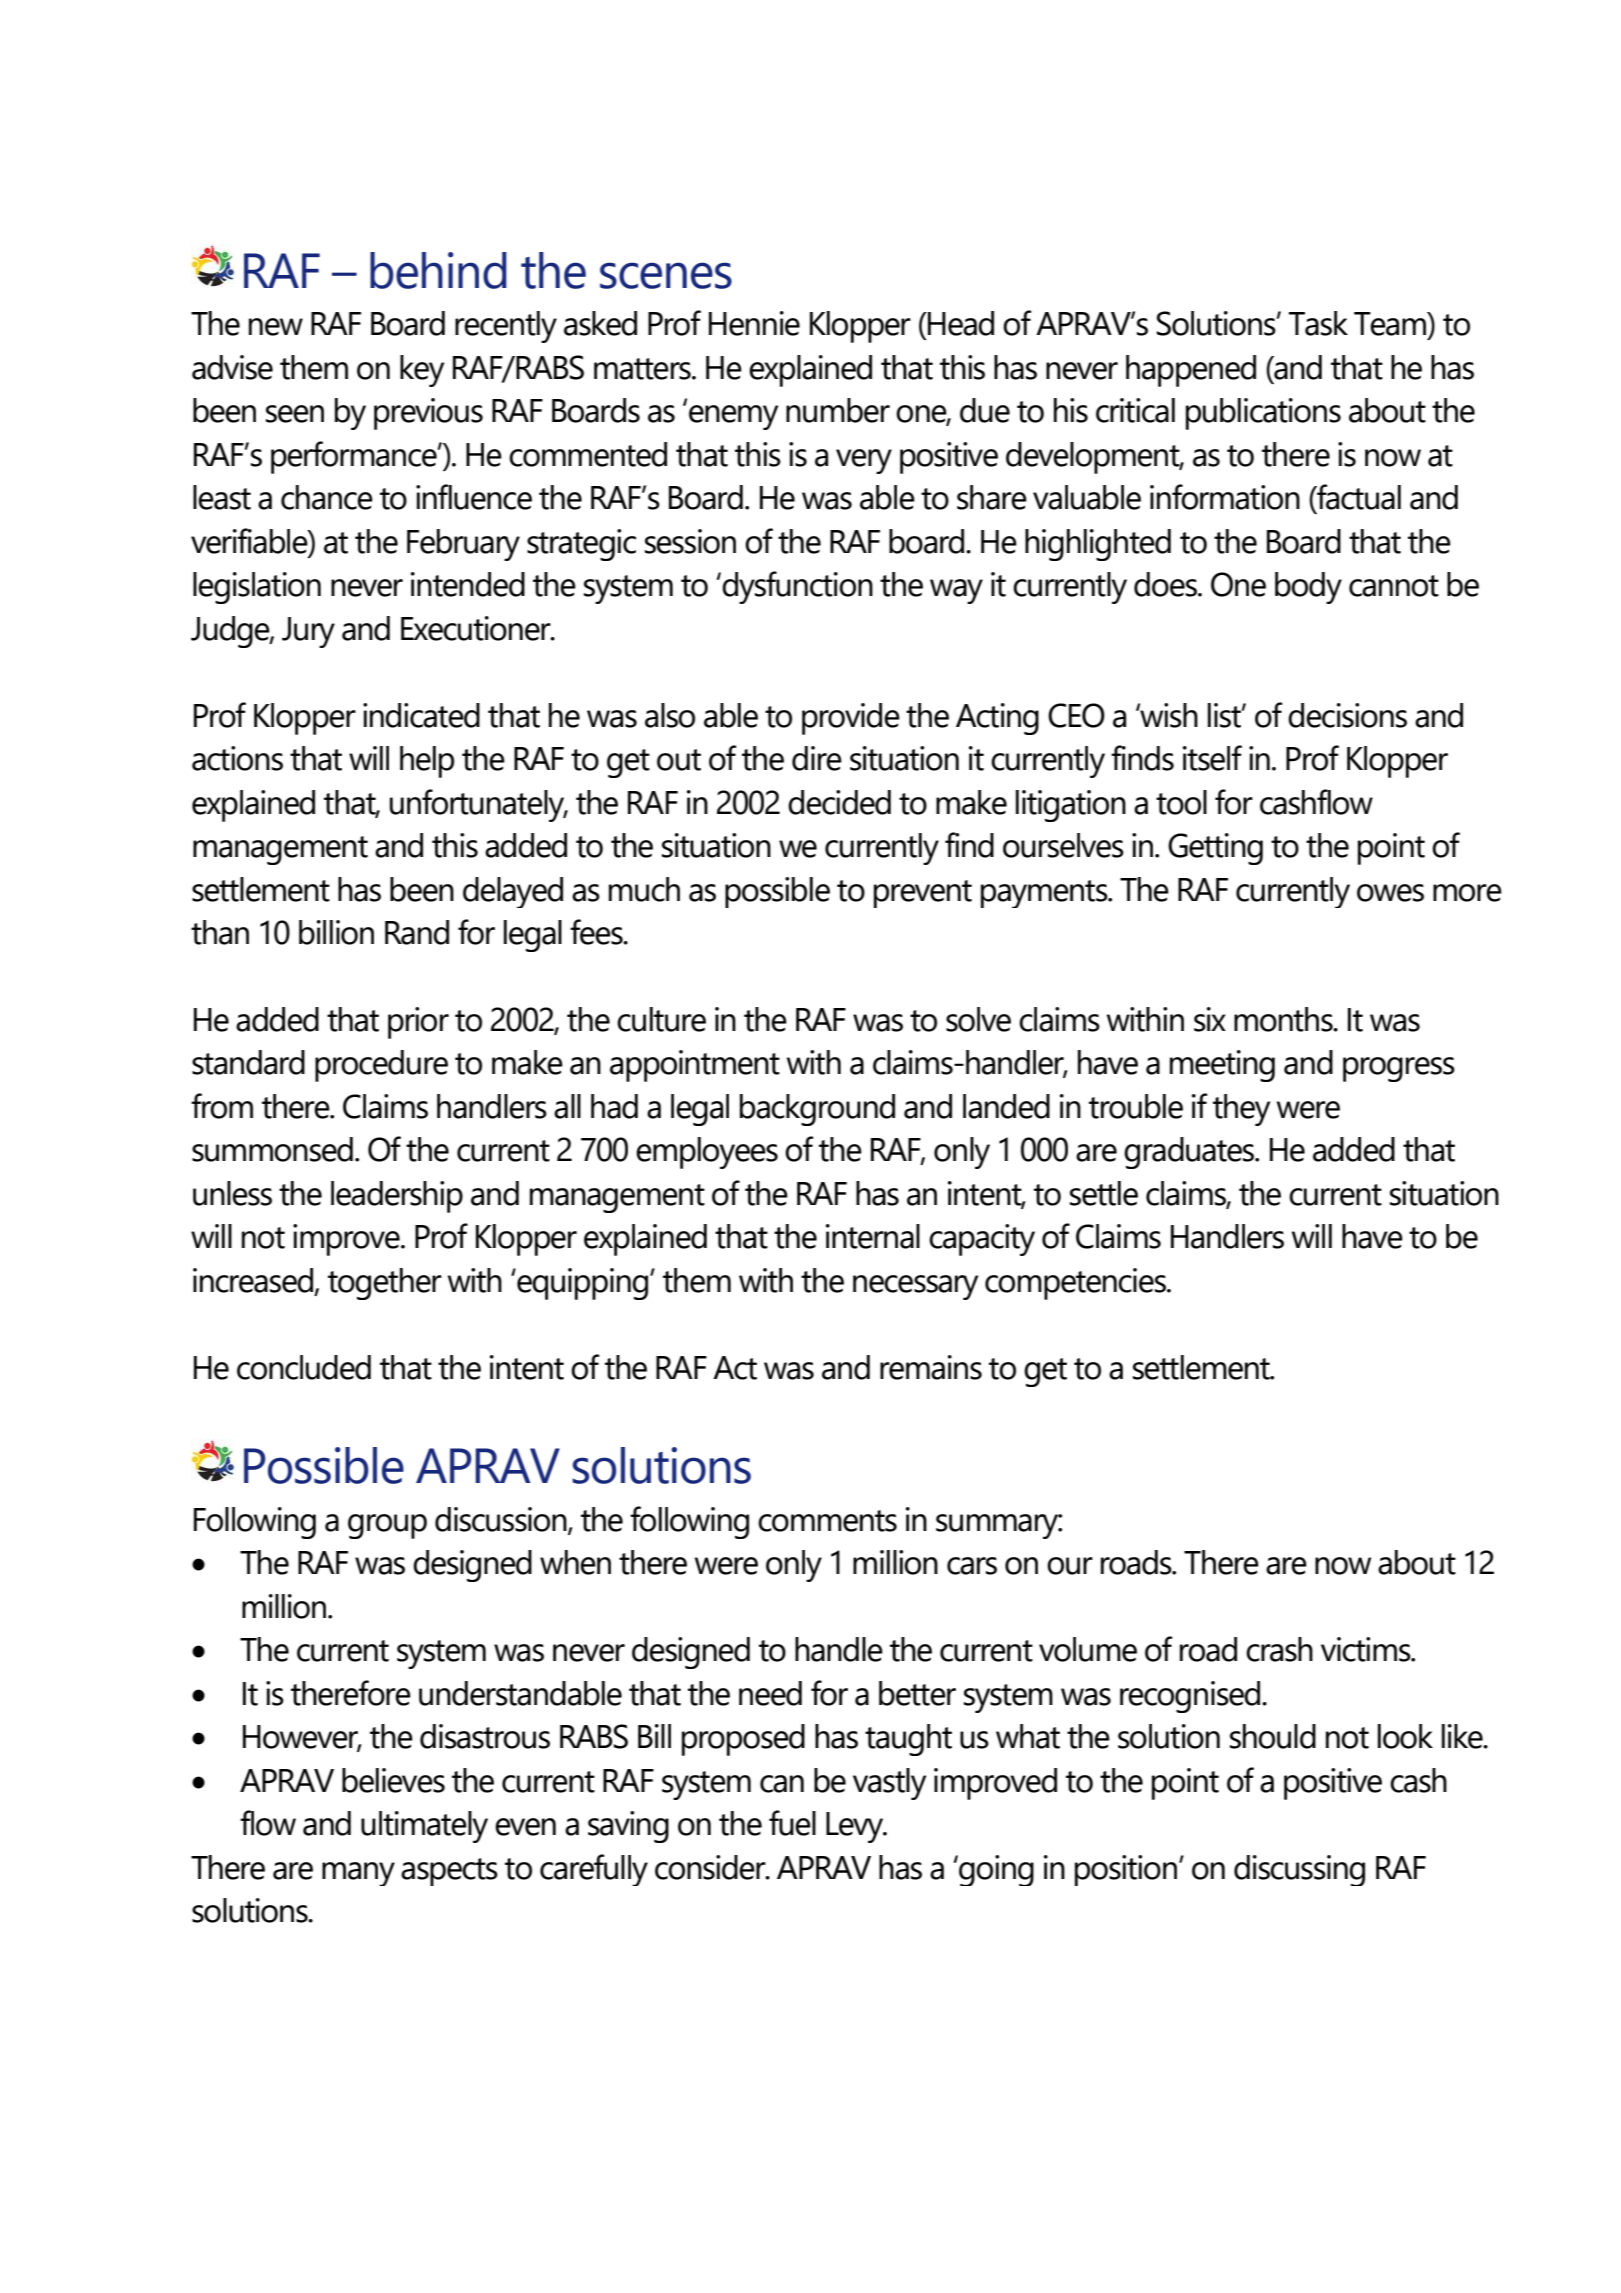  What do you see at coordinates (1076, 1284) in the screenshot?
I see `competencies` at bounding box center [1076, 1284].
